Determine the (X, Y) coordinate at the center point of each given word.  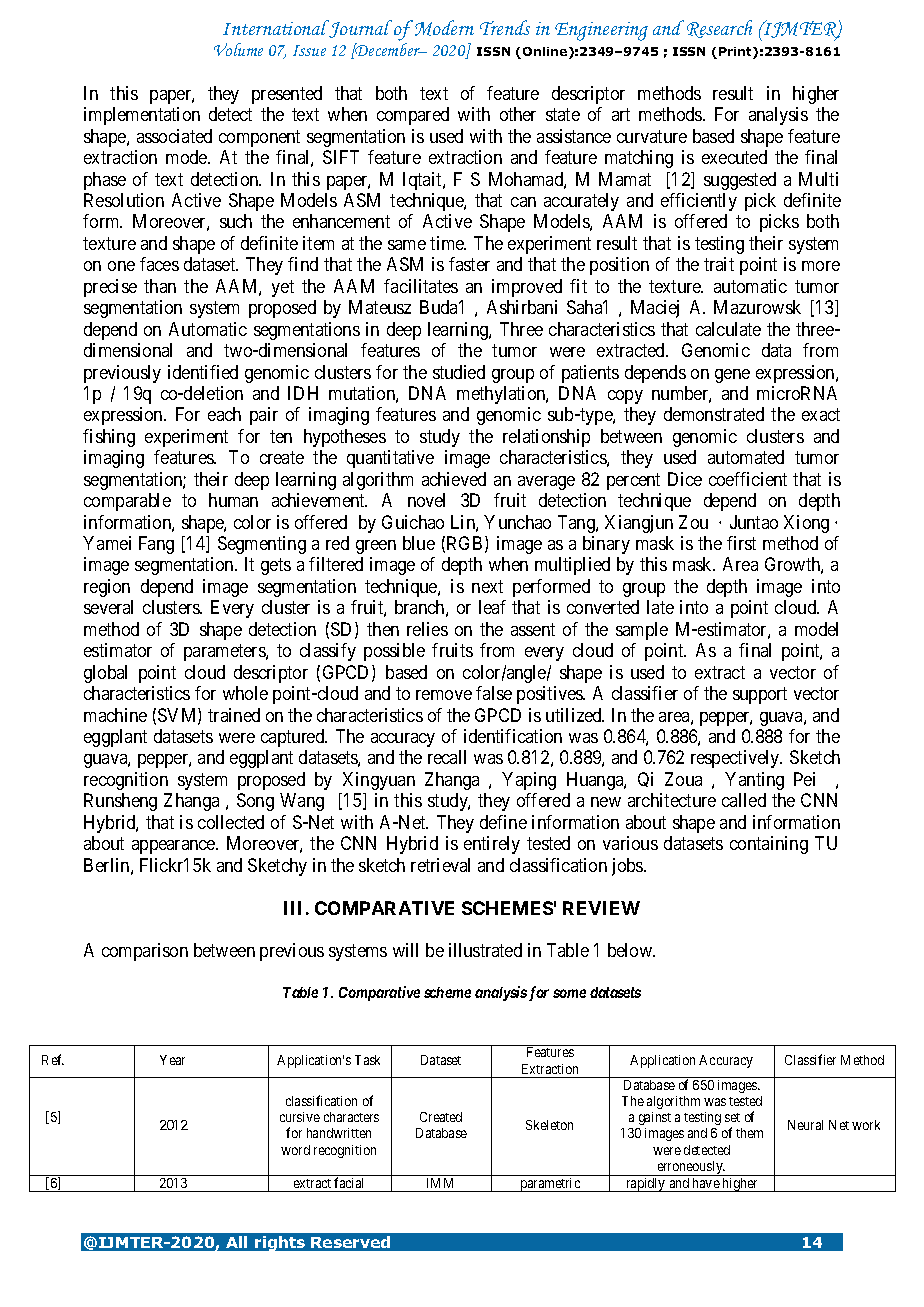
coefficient (748, 479)
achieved (454, 479)
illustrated (485, 950)
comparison (145, 952)
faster (469, 264)
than (160, 286)
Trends (505, 27)
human (233, 500)
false (494, 693)
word (295, 1150)
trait (719, 264)
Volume (238, 49)
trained (234, 715)
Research (719, 29)
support (760, 695)
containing (769, 845)
